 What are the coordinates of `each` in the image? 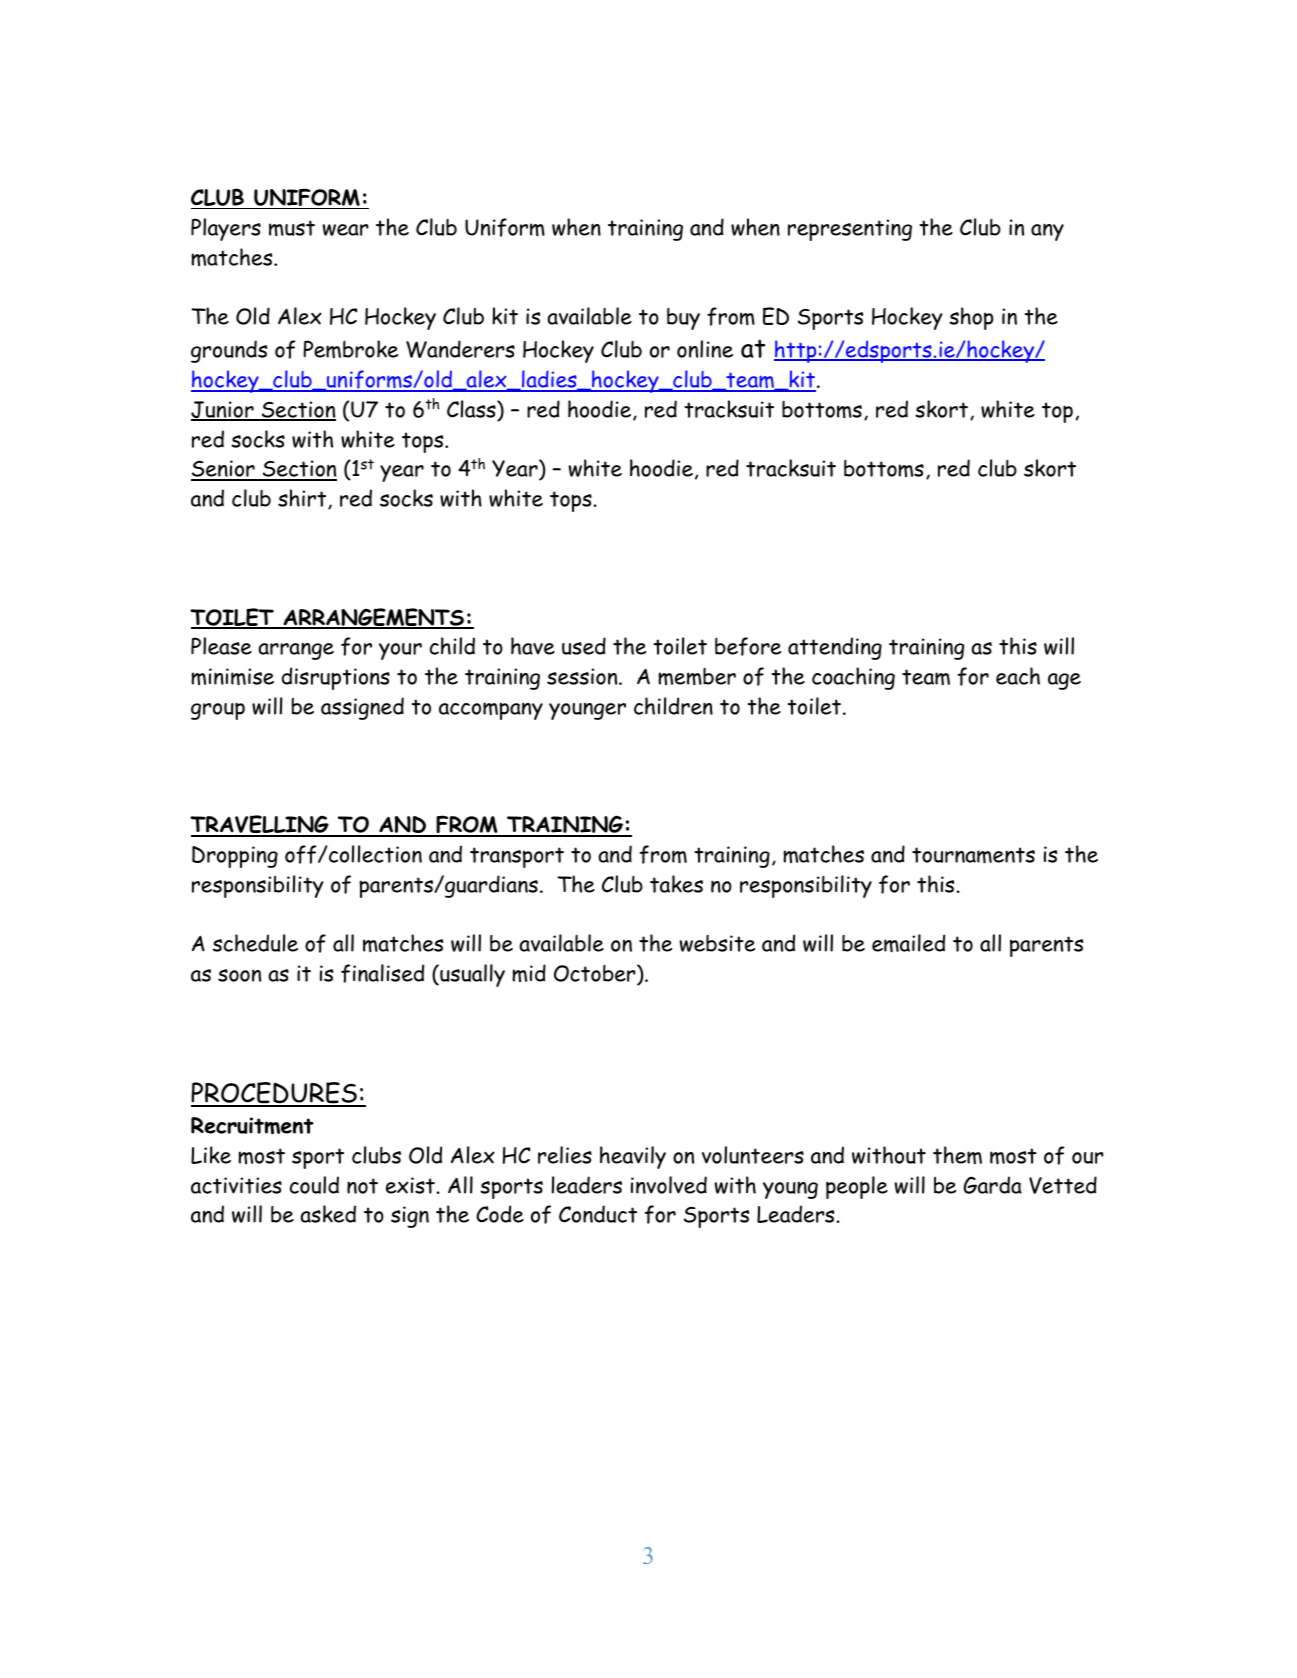 It's located at (1018, 676).
